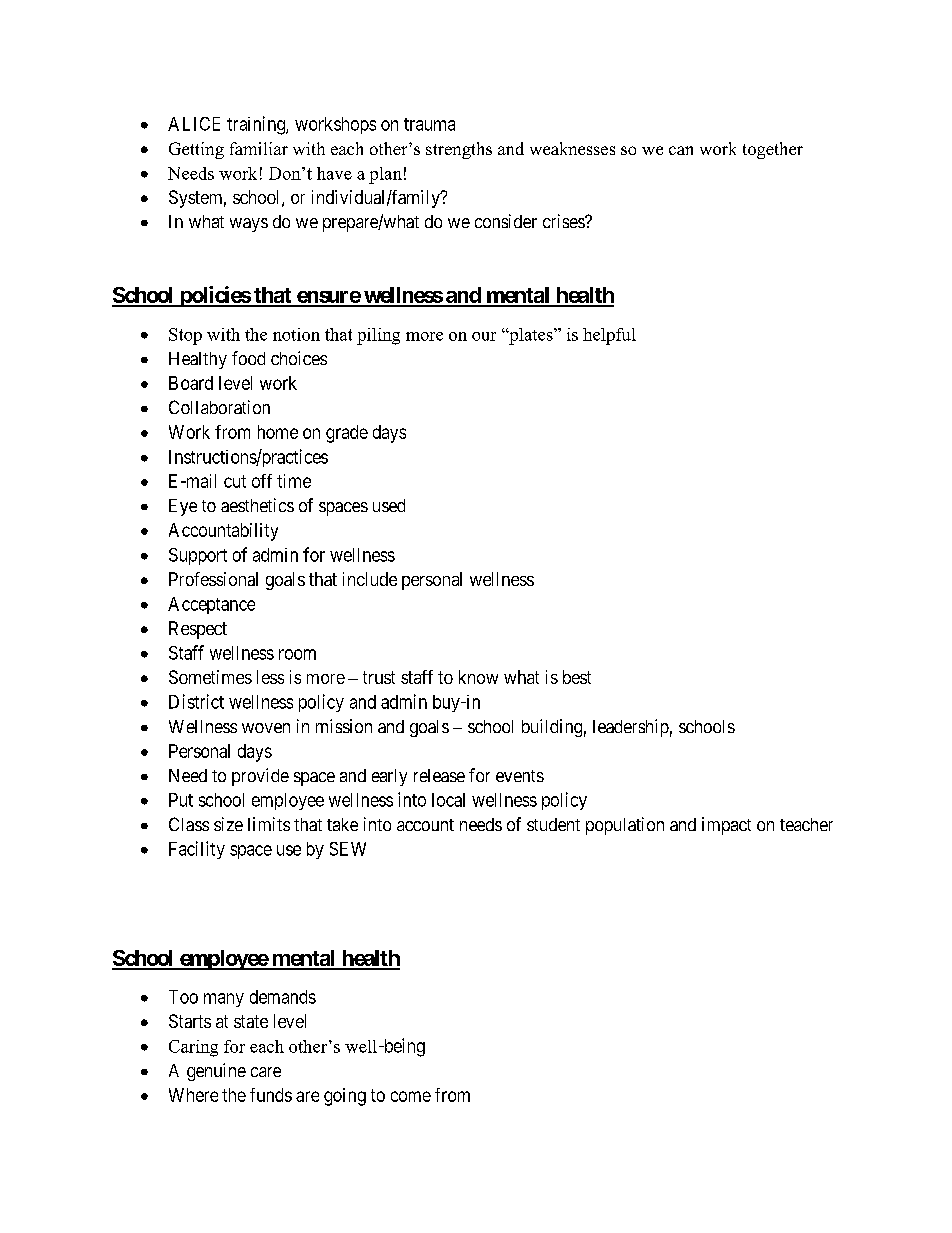 Image resolution: width=952 pixels, height=1233 pixels. Describe the element at coordinates (478, 677) in the screenshot. I see `know` at that location.
